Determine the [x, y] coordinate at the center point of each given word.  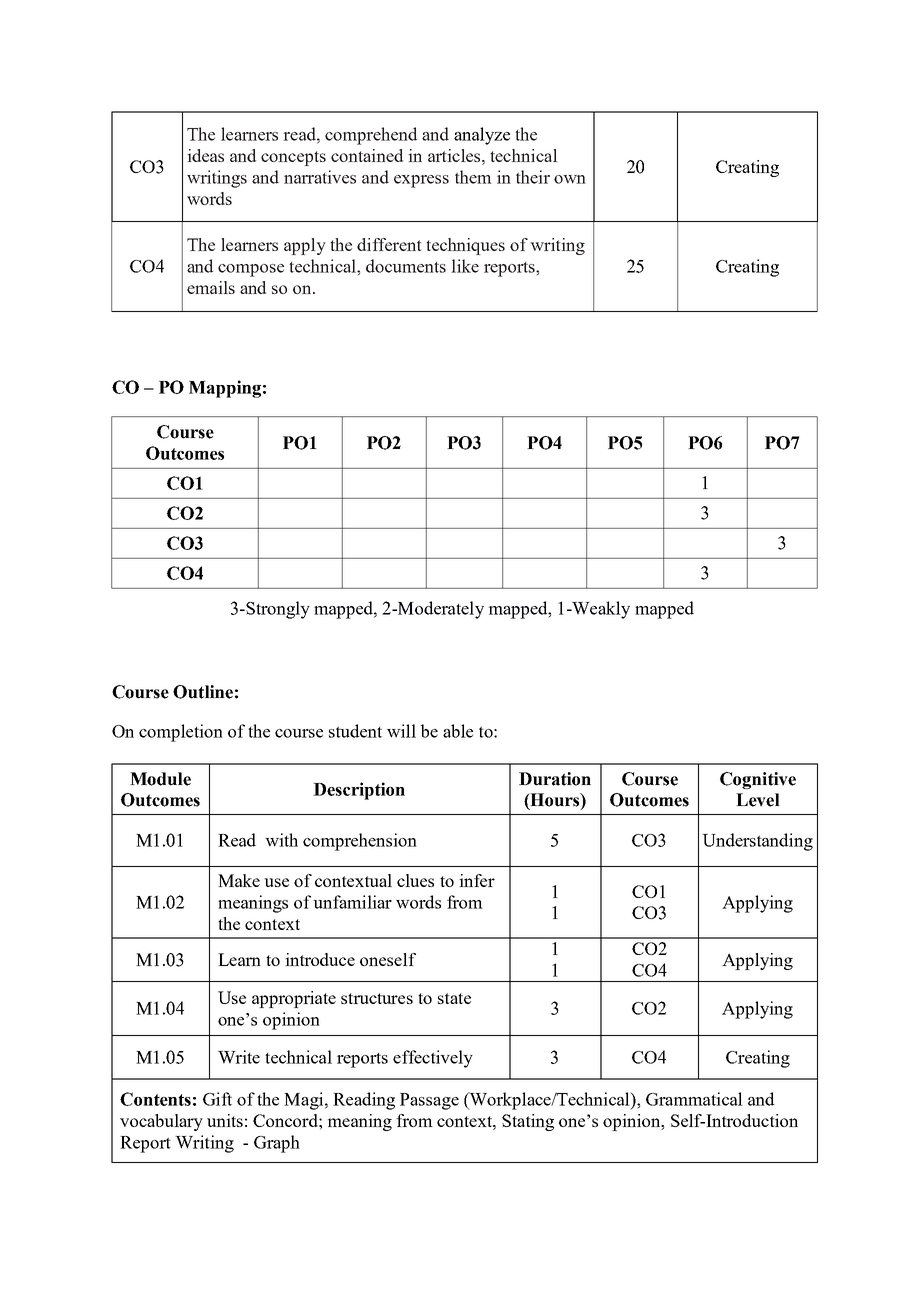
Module [160, 779]
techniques [465, 246]
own [570, 179]
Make [239, 880]
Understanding [757, 842]
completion [181, 733]
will [401, 731]
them [473, 177]
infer [477, 880]
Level [758, 800]
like [465, 266]
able [458, 731]
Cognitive [758, 780]
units [225, 1120]
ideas [205, 155]
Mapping [225, 389]
